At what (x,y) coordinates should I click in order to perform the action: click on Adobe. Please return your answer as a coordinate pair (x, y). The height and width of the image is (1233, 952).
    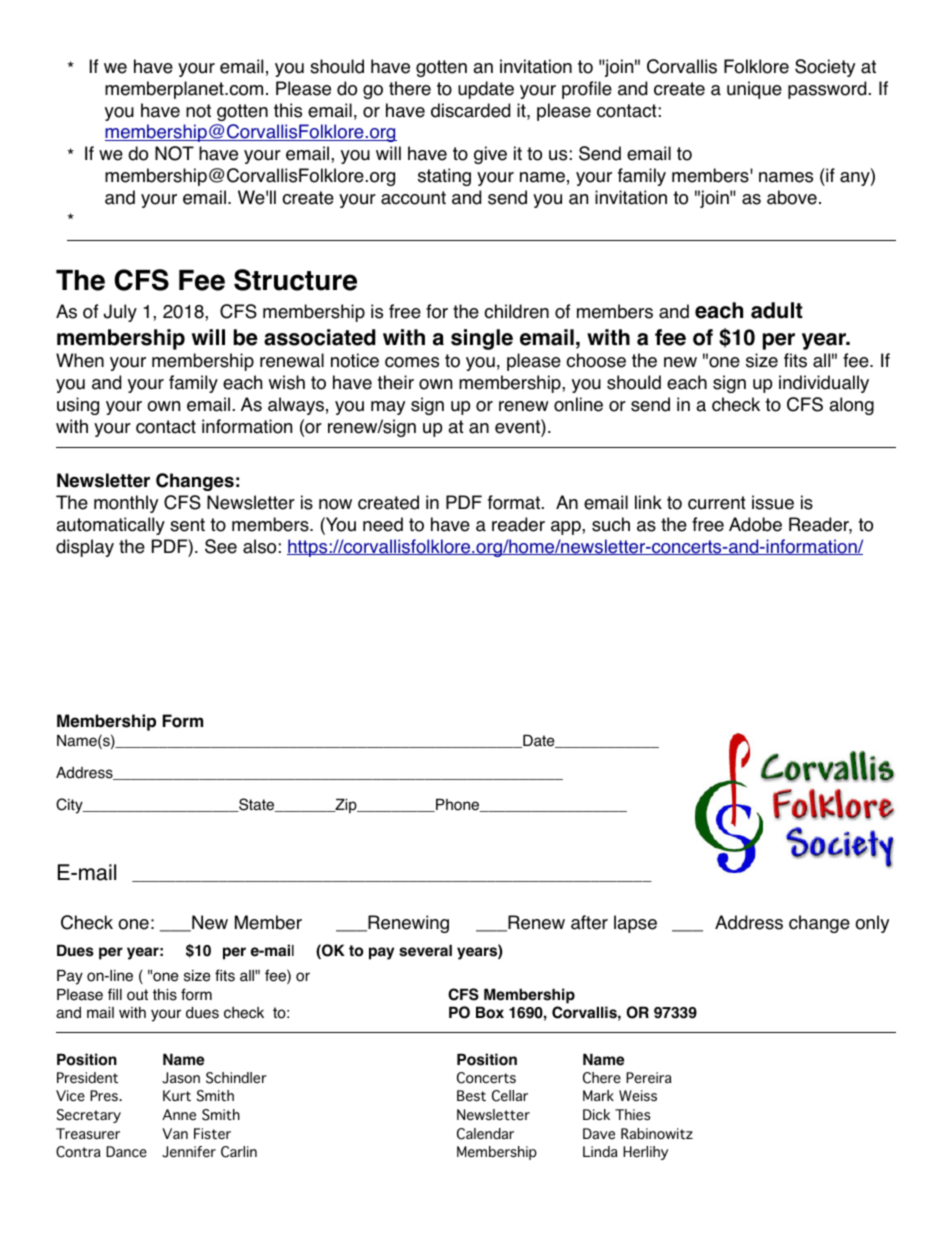
    Looking at the image, I should click on (755, 524).
